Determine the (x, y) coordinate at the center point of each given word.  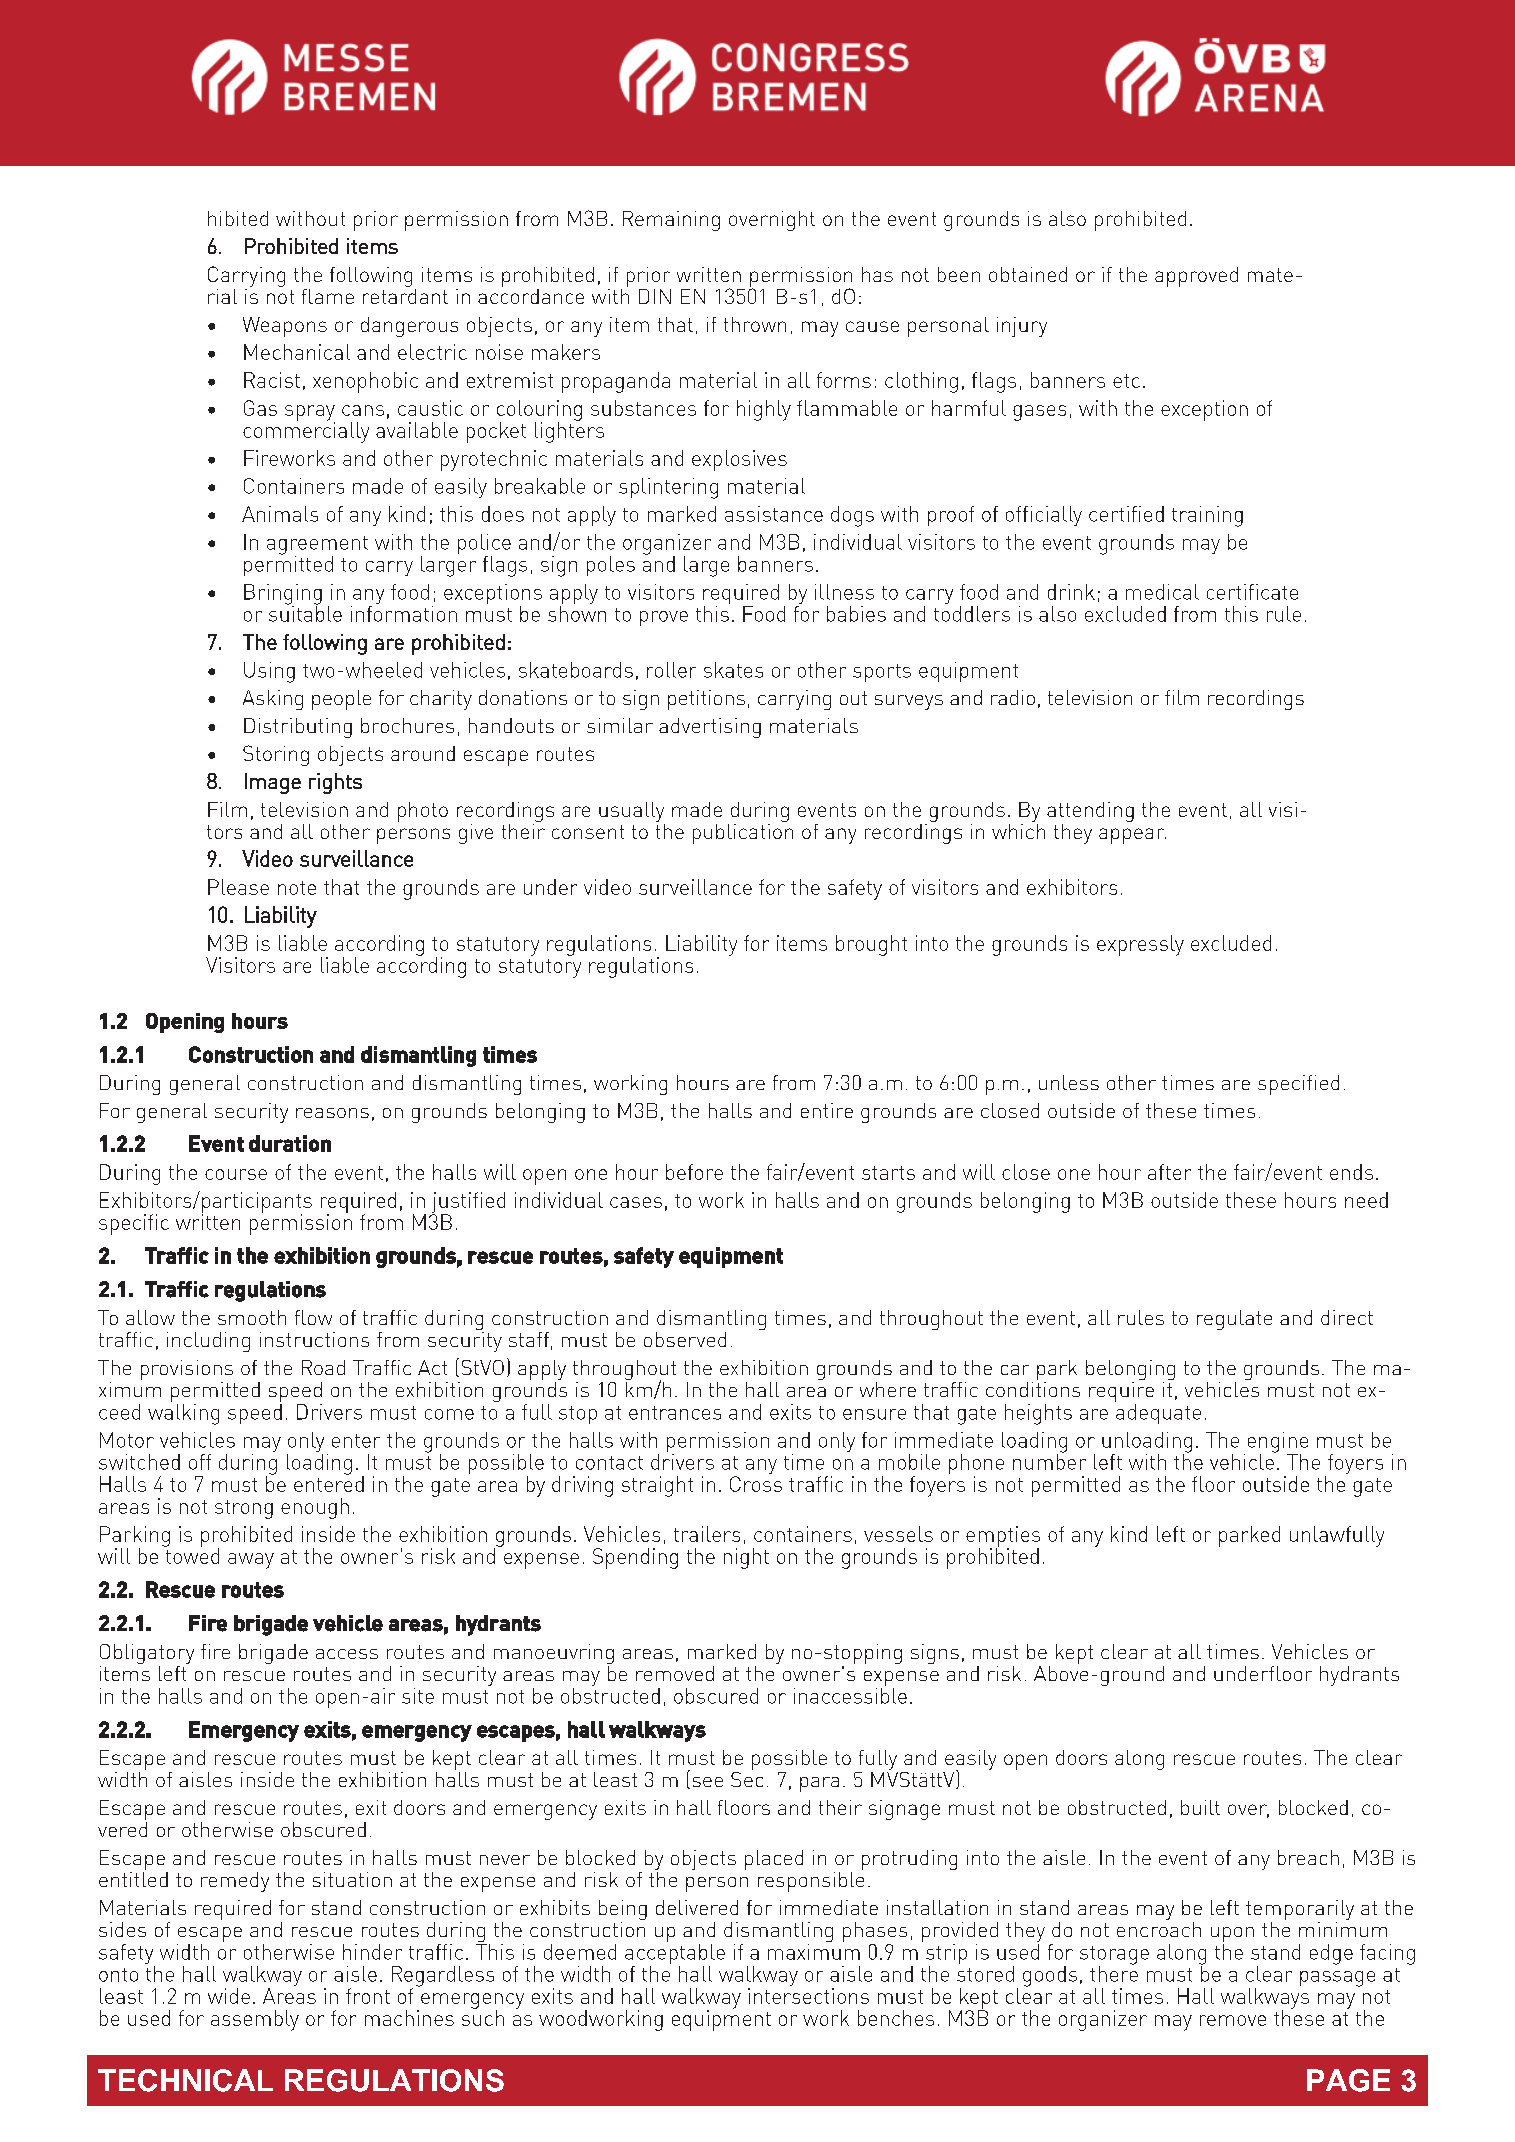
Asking (273, 700)
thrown (755, 324)
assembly (255, 2020)
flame (328, 296)
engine (1278, 1443)
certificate (1252, 592)
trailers (707, 1534)
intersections (808, 1996)
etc (1126, 381)
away (251, 1561)
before (694, 1172)
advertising (710, 728)
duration (290, 1143)
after (1169, 1172)
